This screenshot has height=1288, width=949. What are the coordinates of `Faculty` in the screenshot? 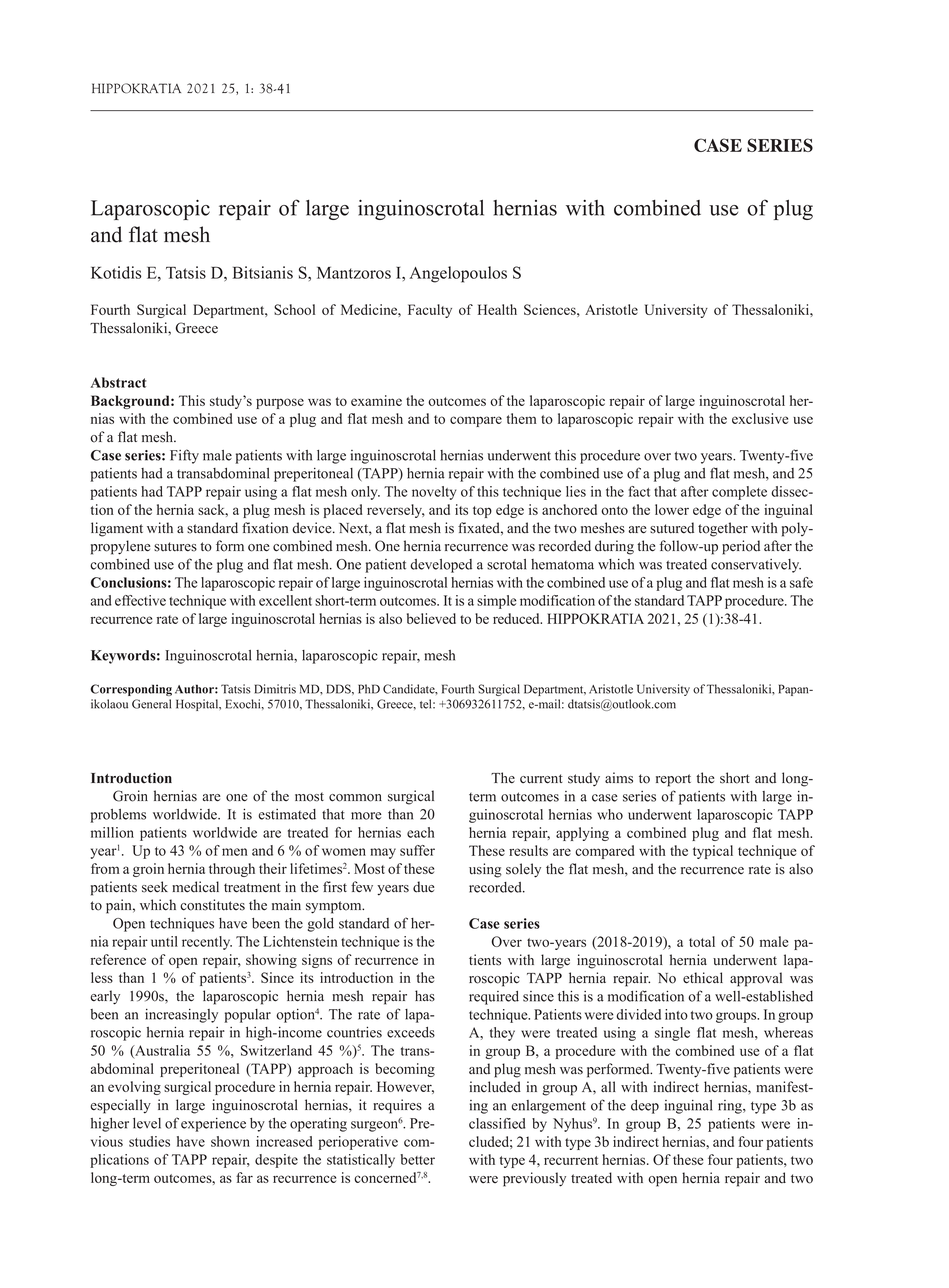 It's located at (430, 311).
